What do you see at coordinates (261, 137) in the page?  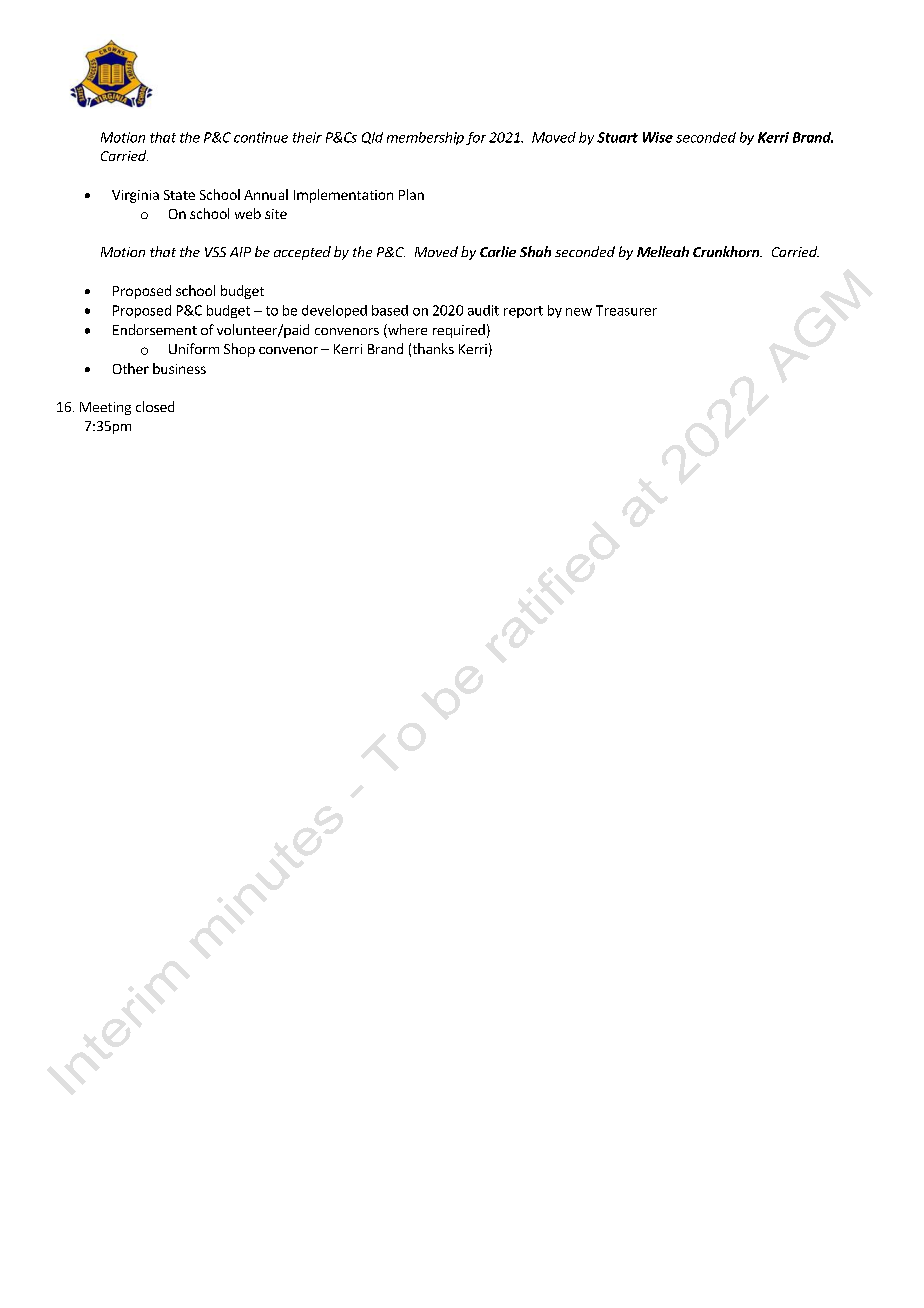 I see `continue` at bounding box center [261, 137].
